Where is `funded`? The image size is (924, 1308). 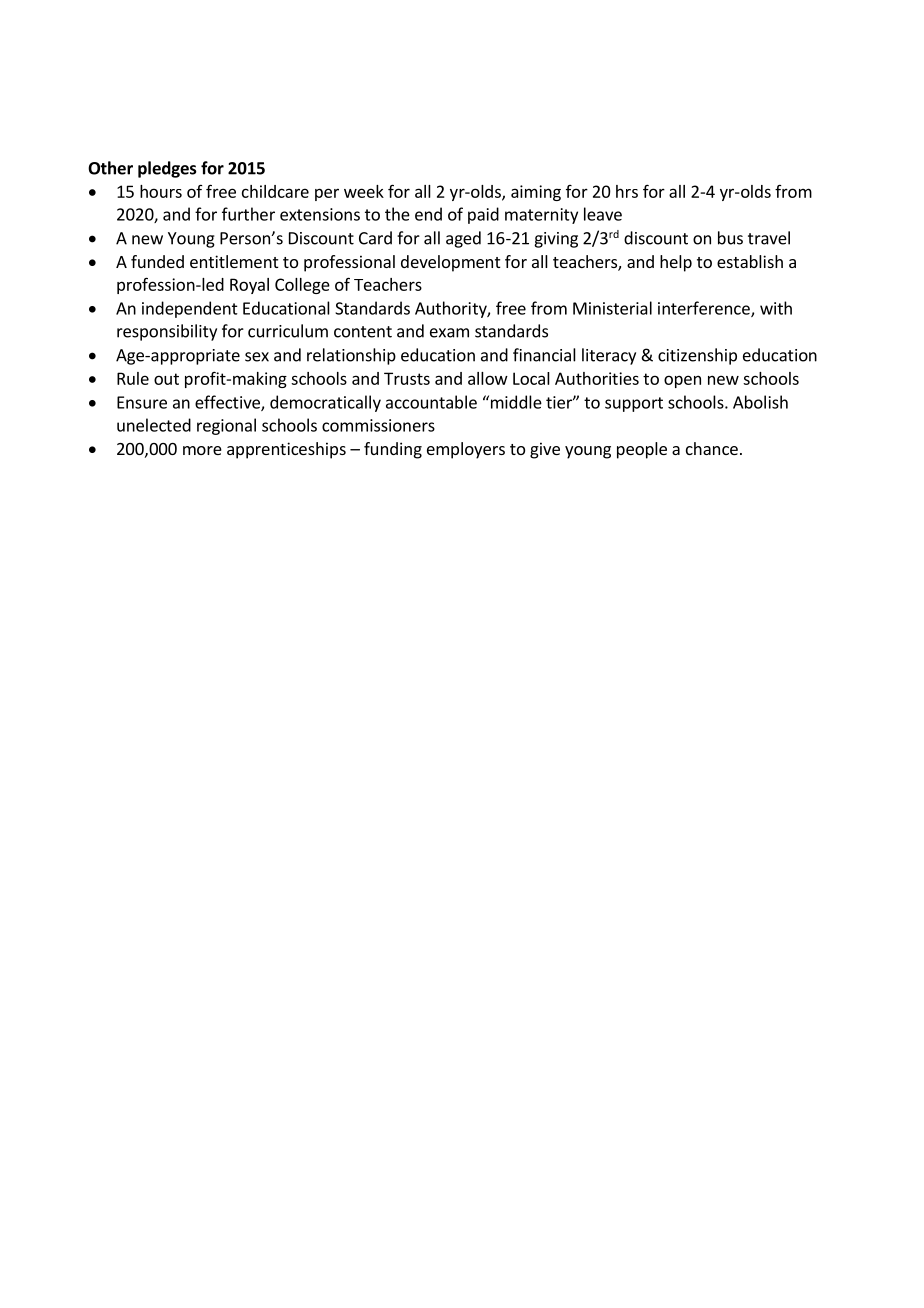 funded is located at coordinates (157, 261).
